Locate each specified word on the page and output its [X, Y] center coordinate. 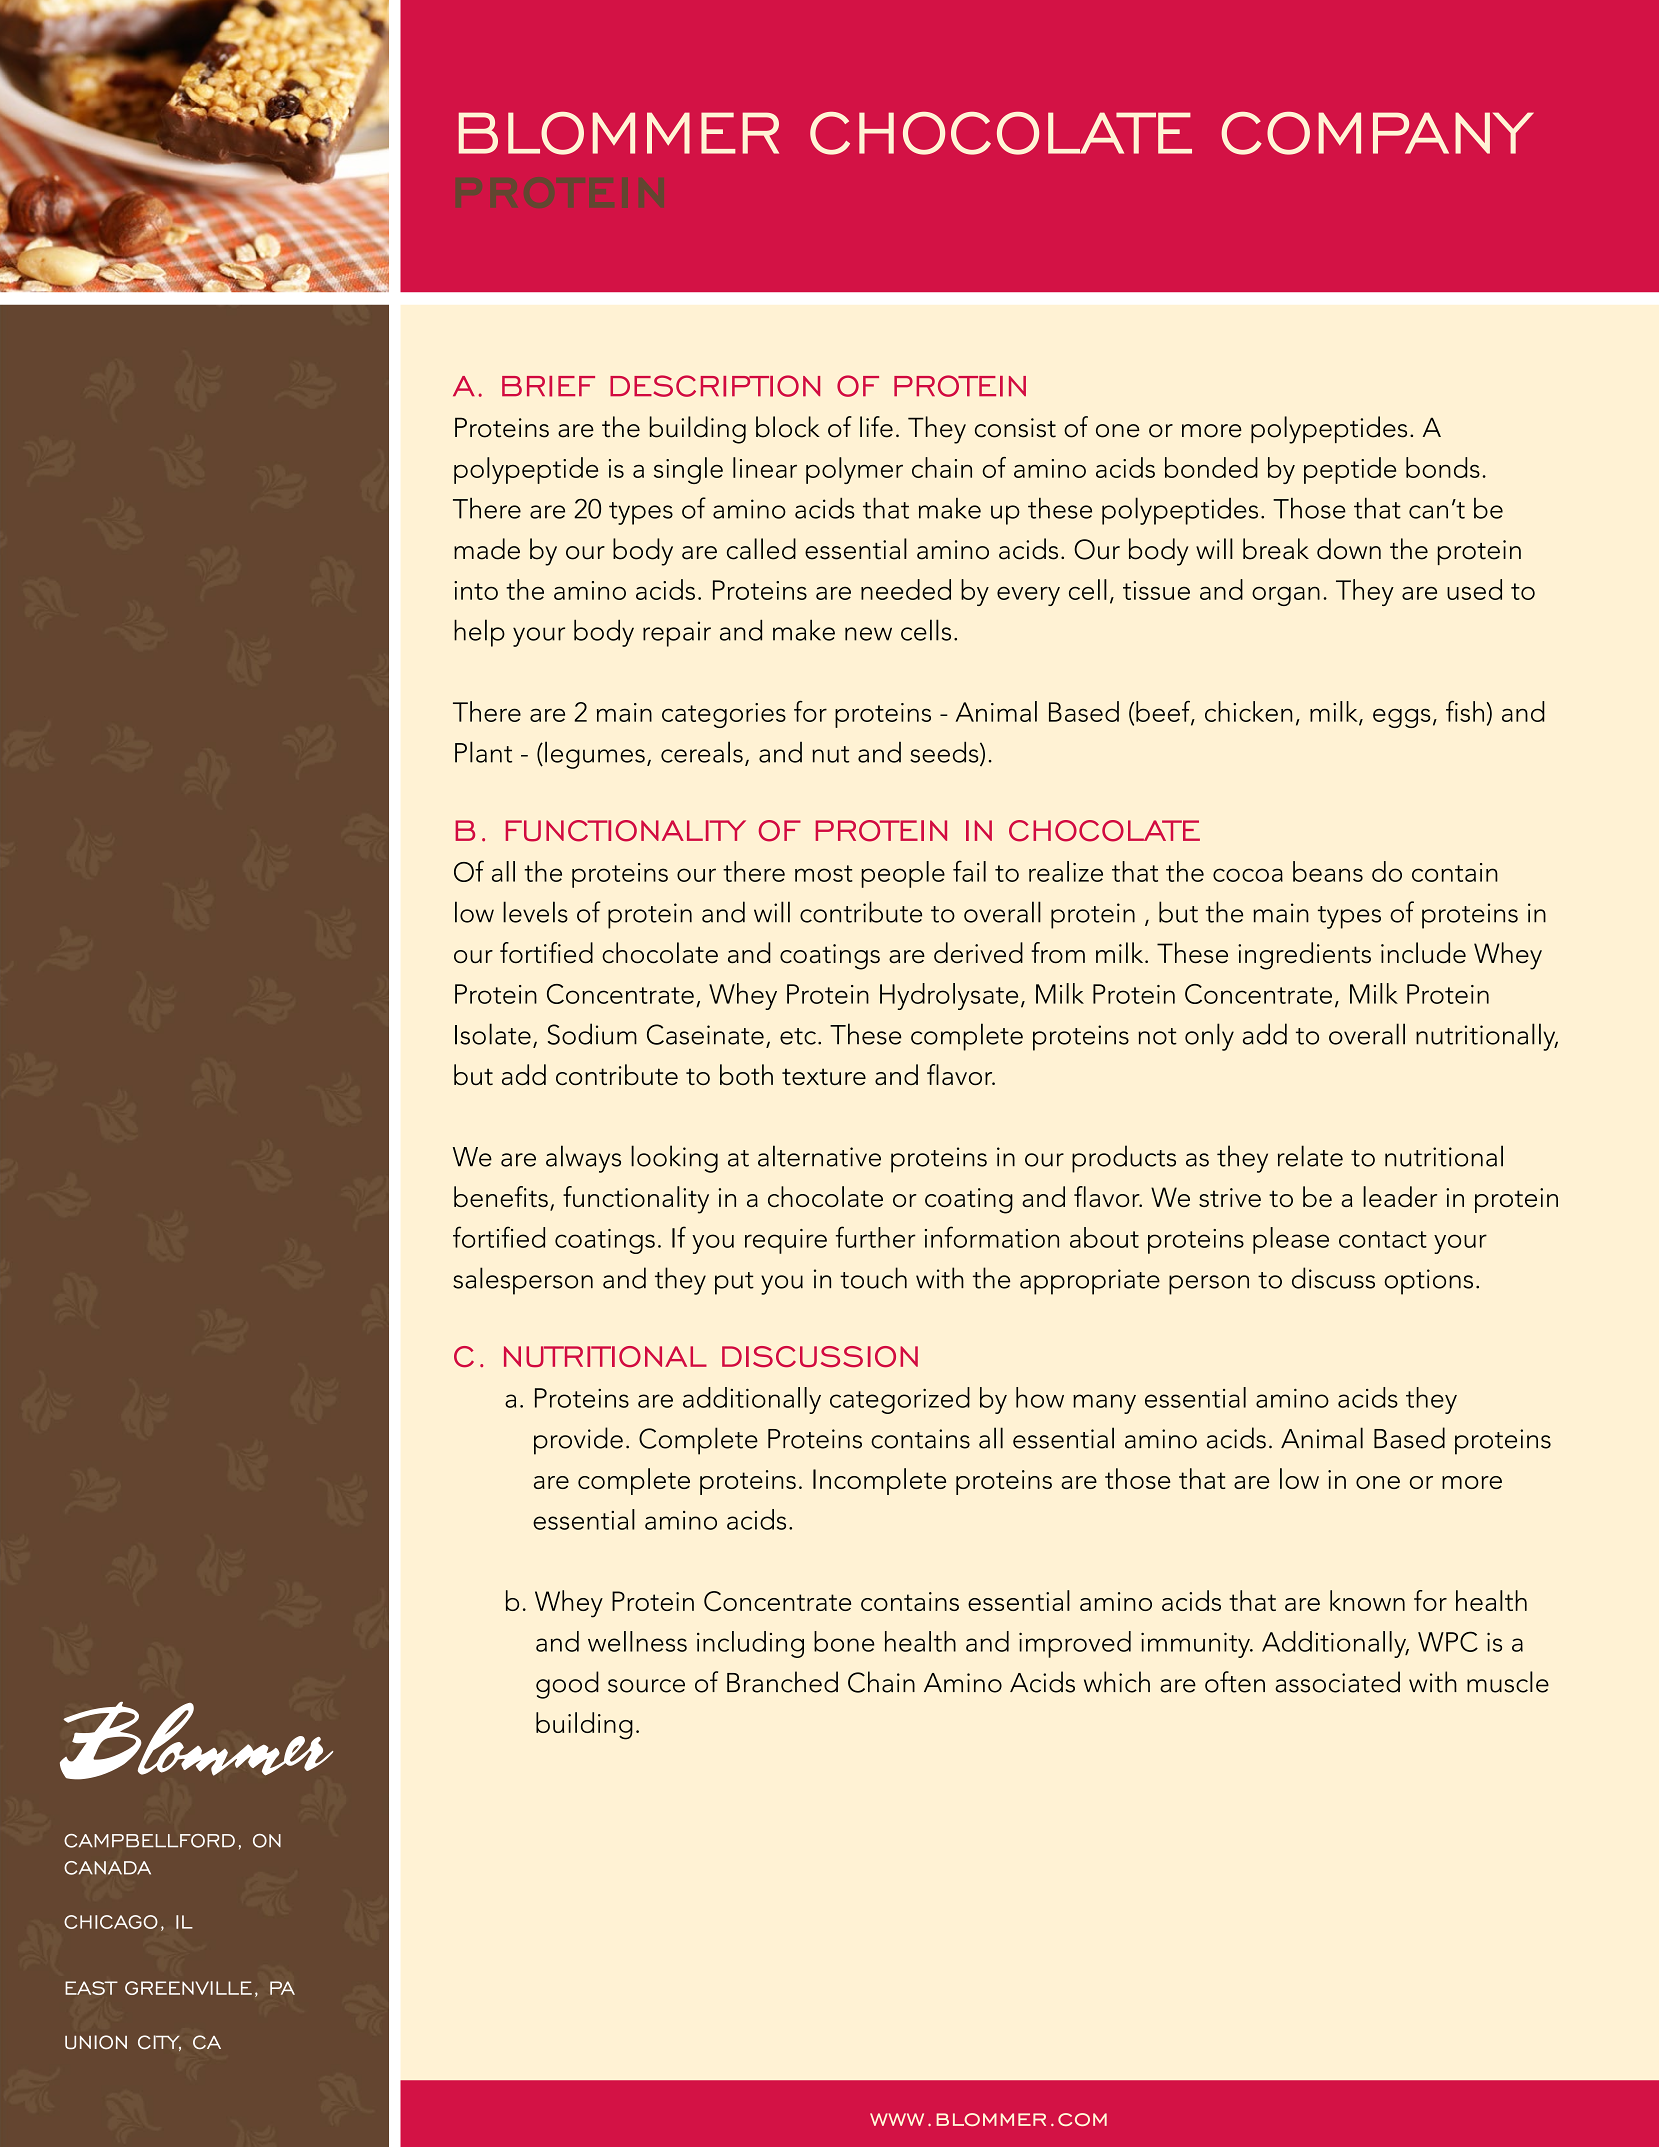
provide [578, 1441]
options [1428, 1282]
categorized [900, 1400]
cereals [702, 752]
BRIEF [548, 386]
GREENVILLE [188, 1988]
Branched [782, 1682]
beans [1328, 871]
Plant [483, 752]
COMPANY [1378, 133]
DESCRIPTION [715, 386]
